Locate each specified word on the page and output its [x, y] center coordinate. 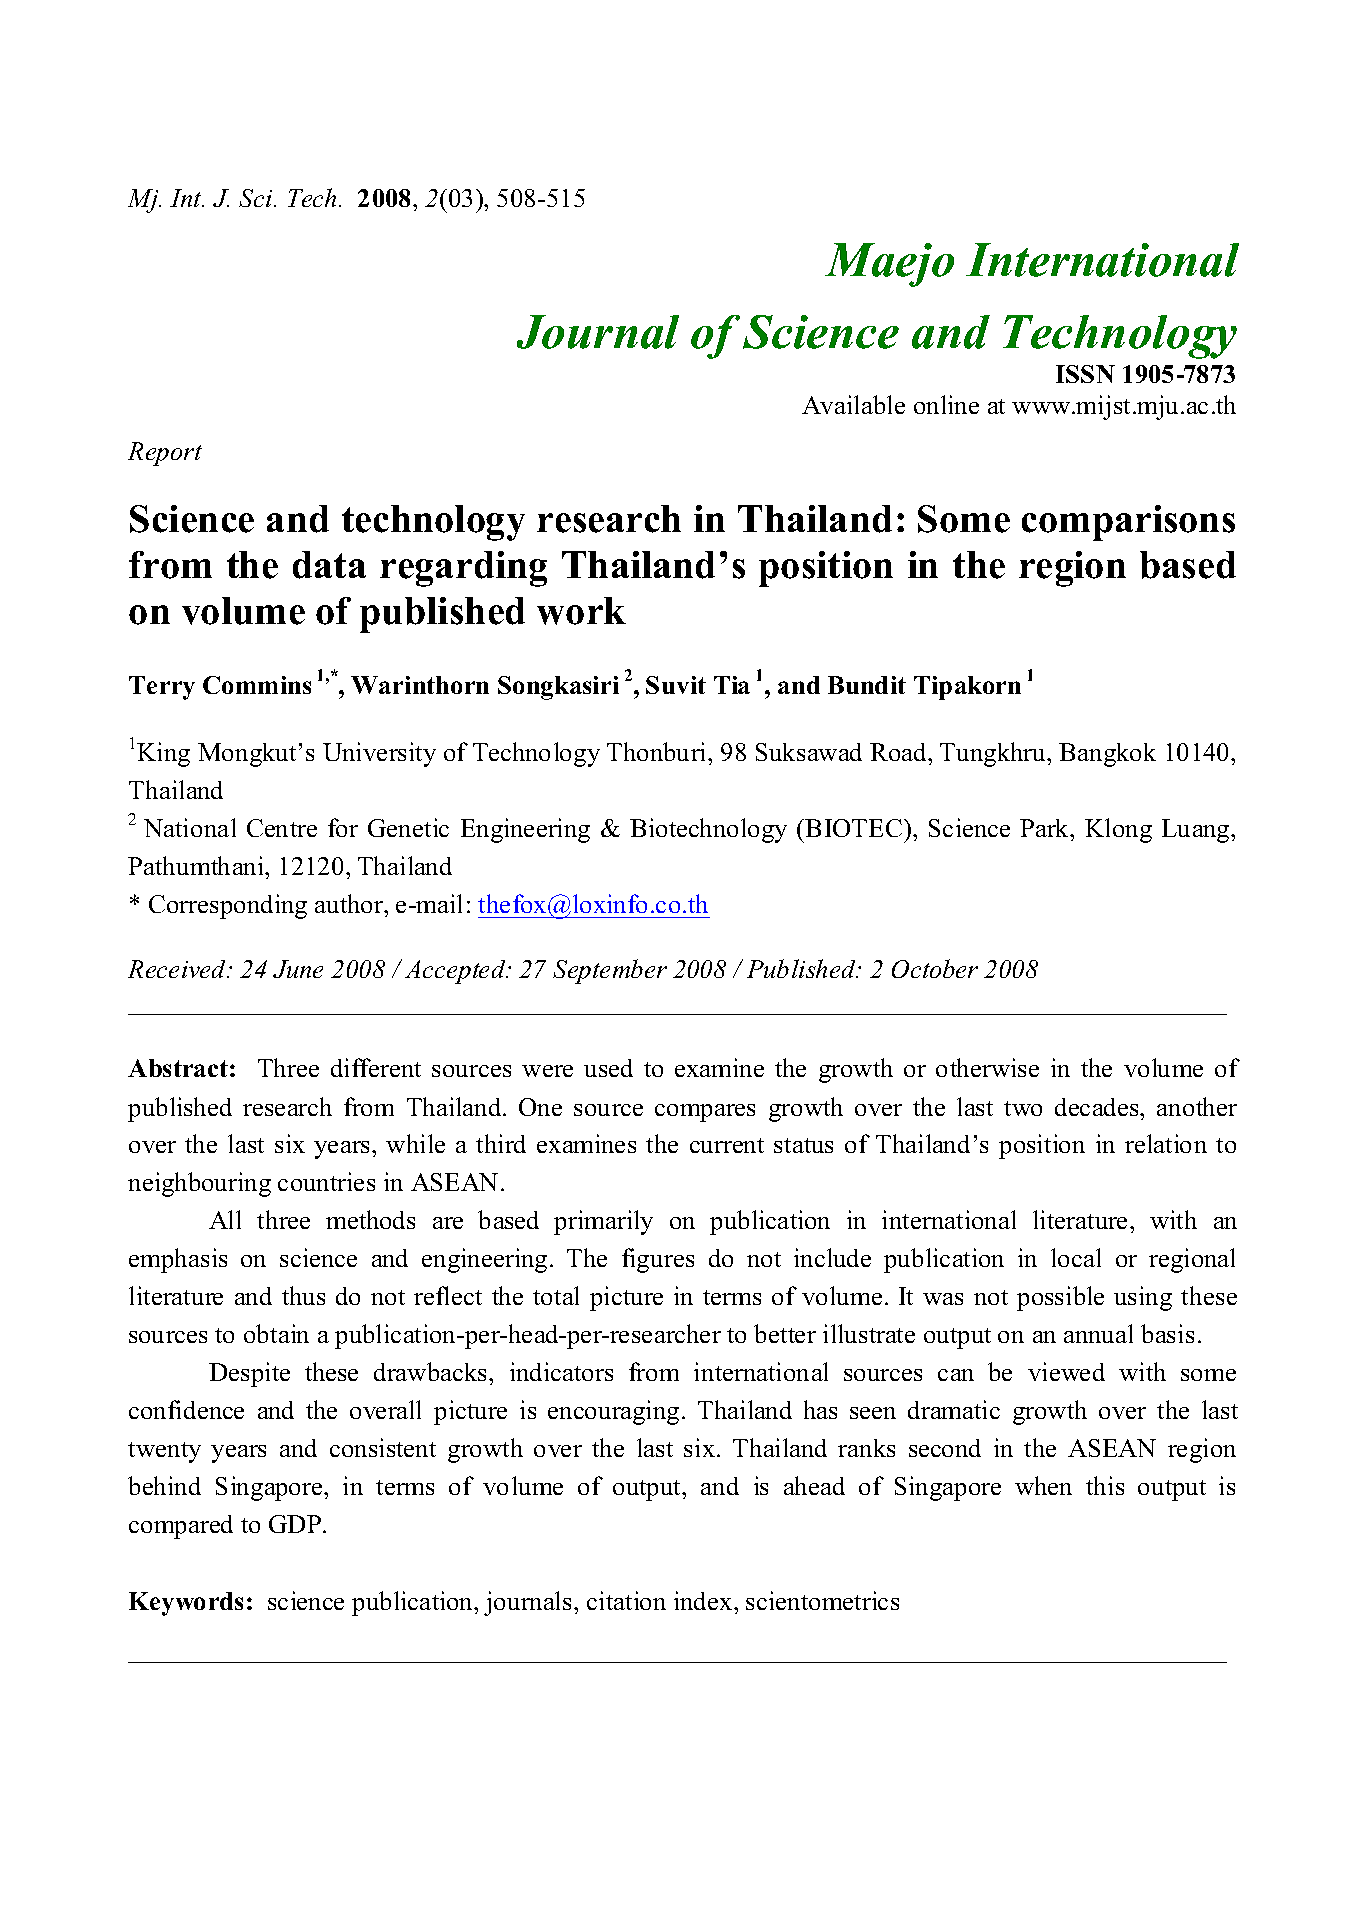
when [1043, 1485]
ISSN [1085, 374]
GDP [296, 1524]
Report [165, 454]
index [704, 1600]
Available [853, 404]
